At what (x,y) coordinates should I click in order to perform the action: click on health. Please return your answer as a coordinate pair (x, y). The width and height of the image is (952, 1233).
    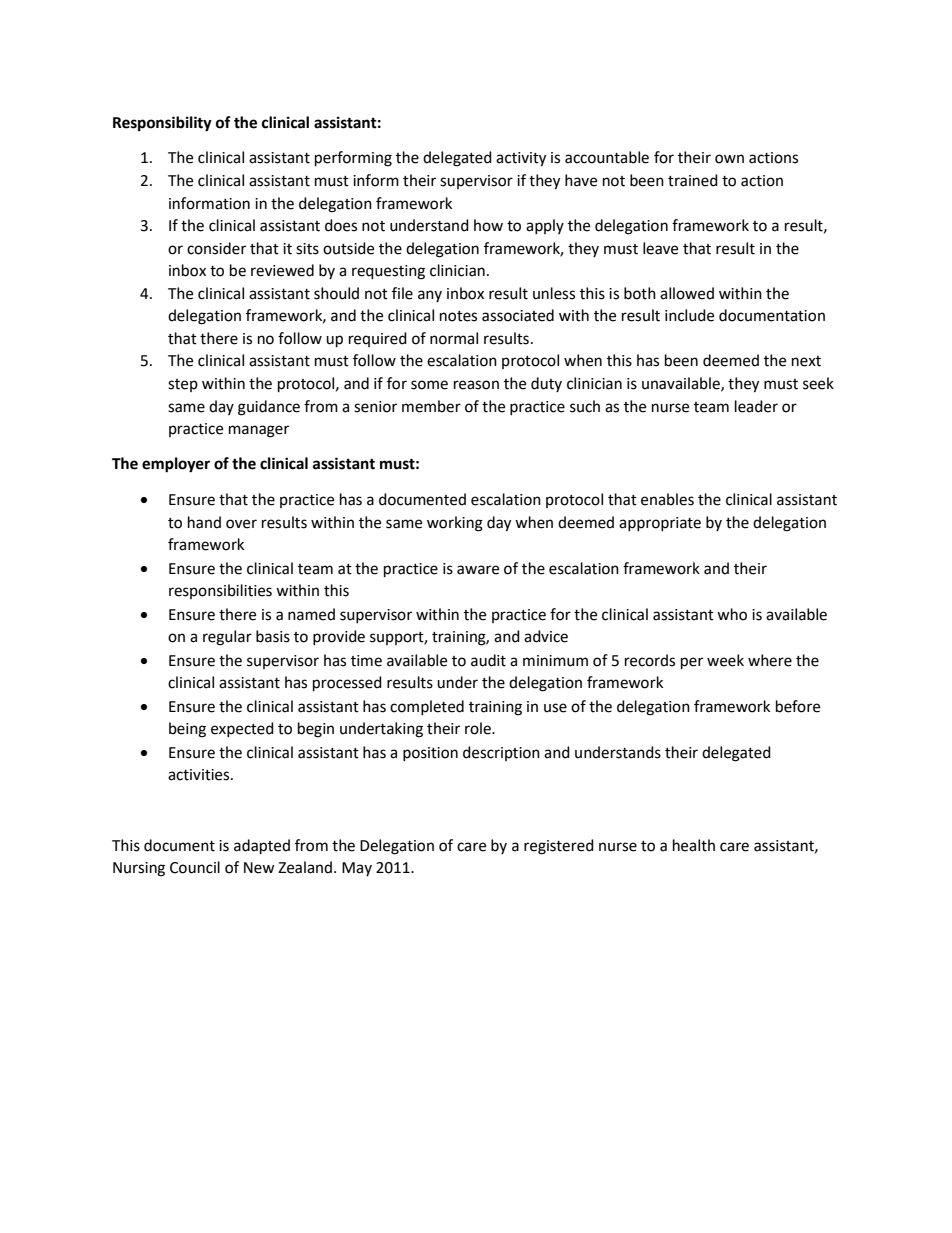
    Looking at the image, I should click on (694, 845).
